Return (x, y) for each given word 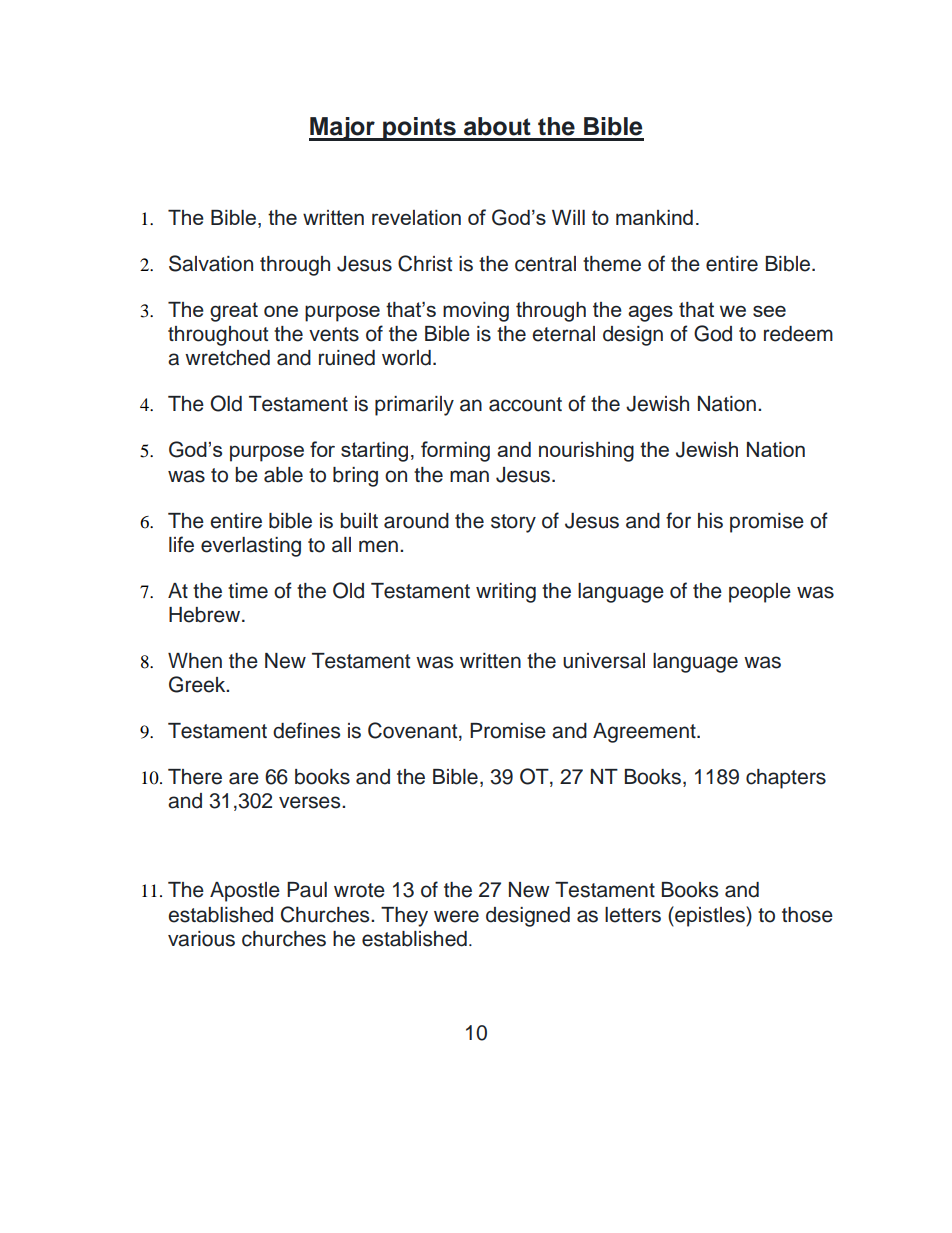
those (807, 915)
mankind (654, 217)
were (456, 916)
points (419, 129)
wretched (227, 358)
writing (506, 593)
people (760, 593)
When (195, 661)
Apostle (245, 892)
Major (343, 129)
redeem (798, 334)
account (525, 404)
